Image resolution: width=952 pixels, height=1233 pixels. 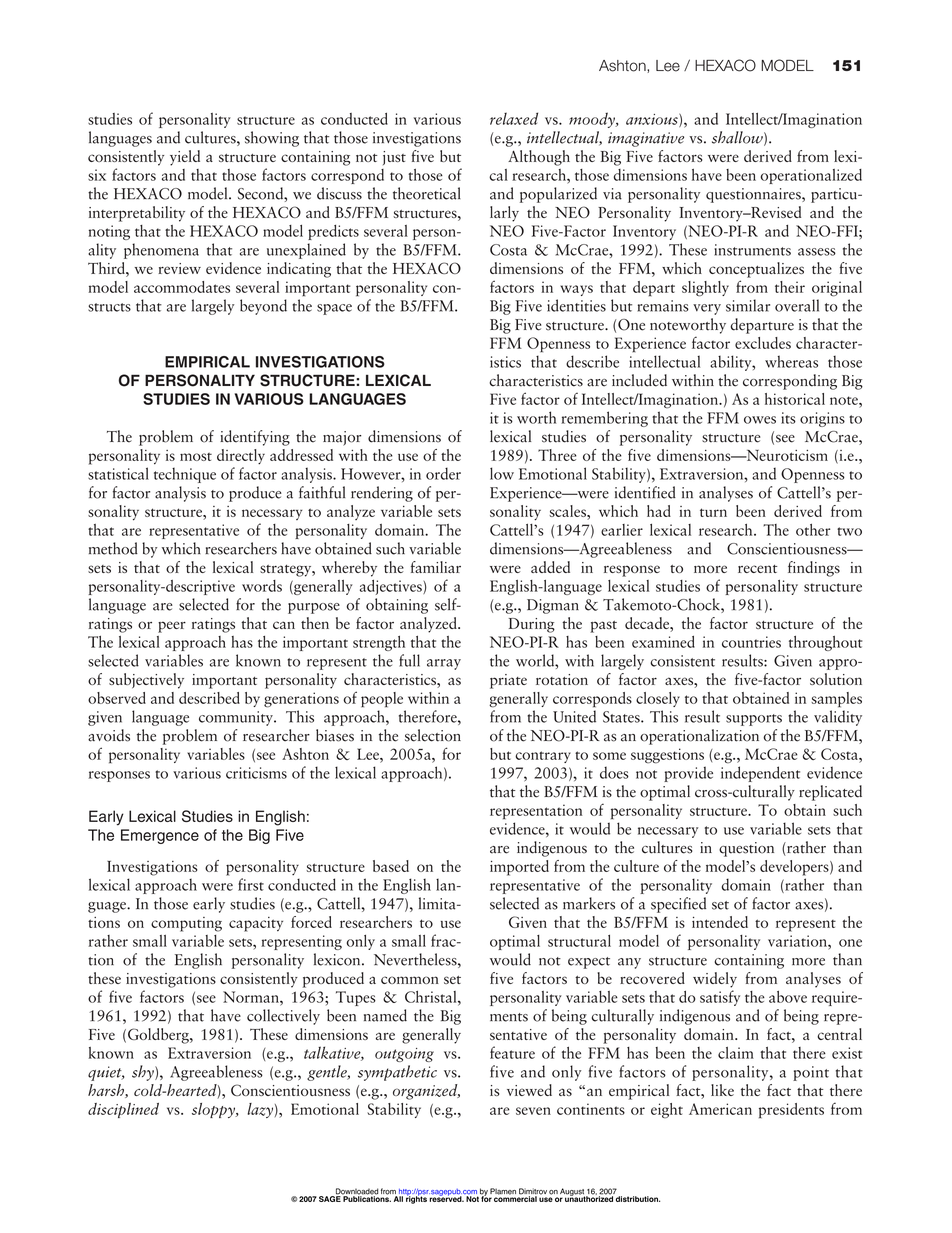 I want to click on most, so click(x=196, y=457).
